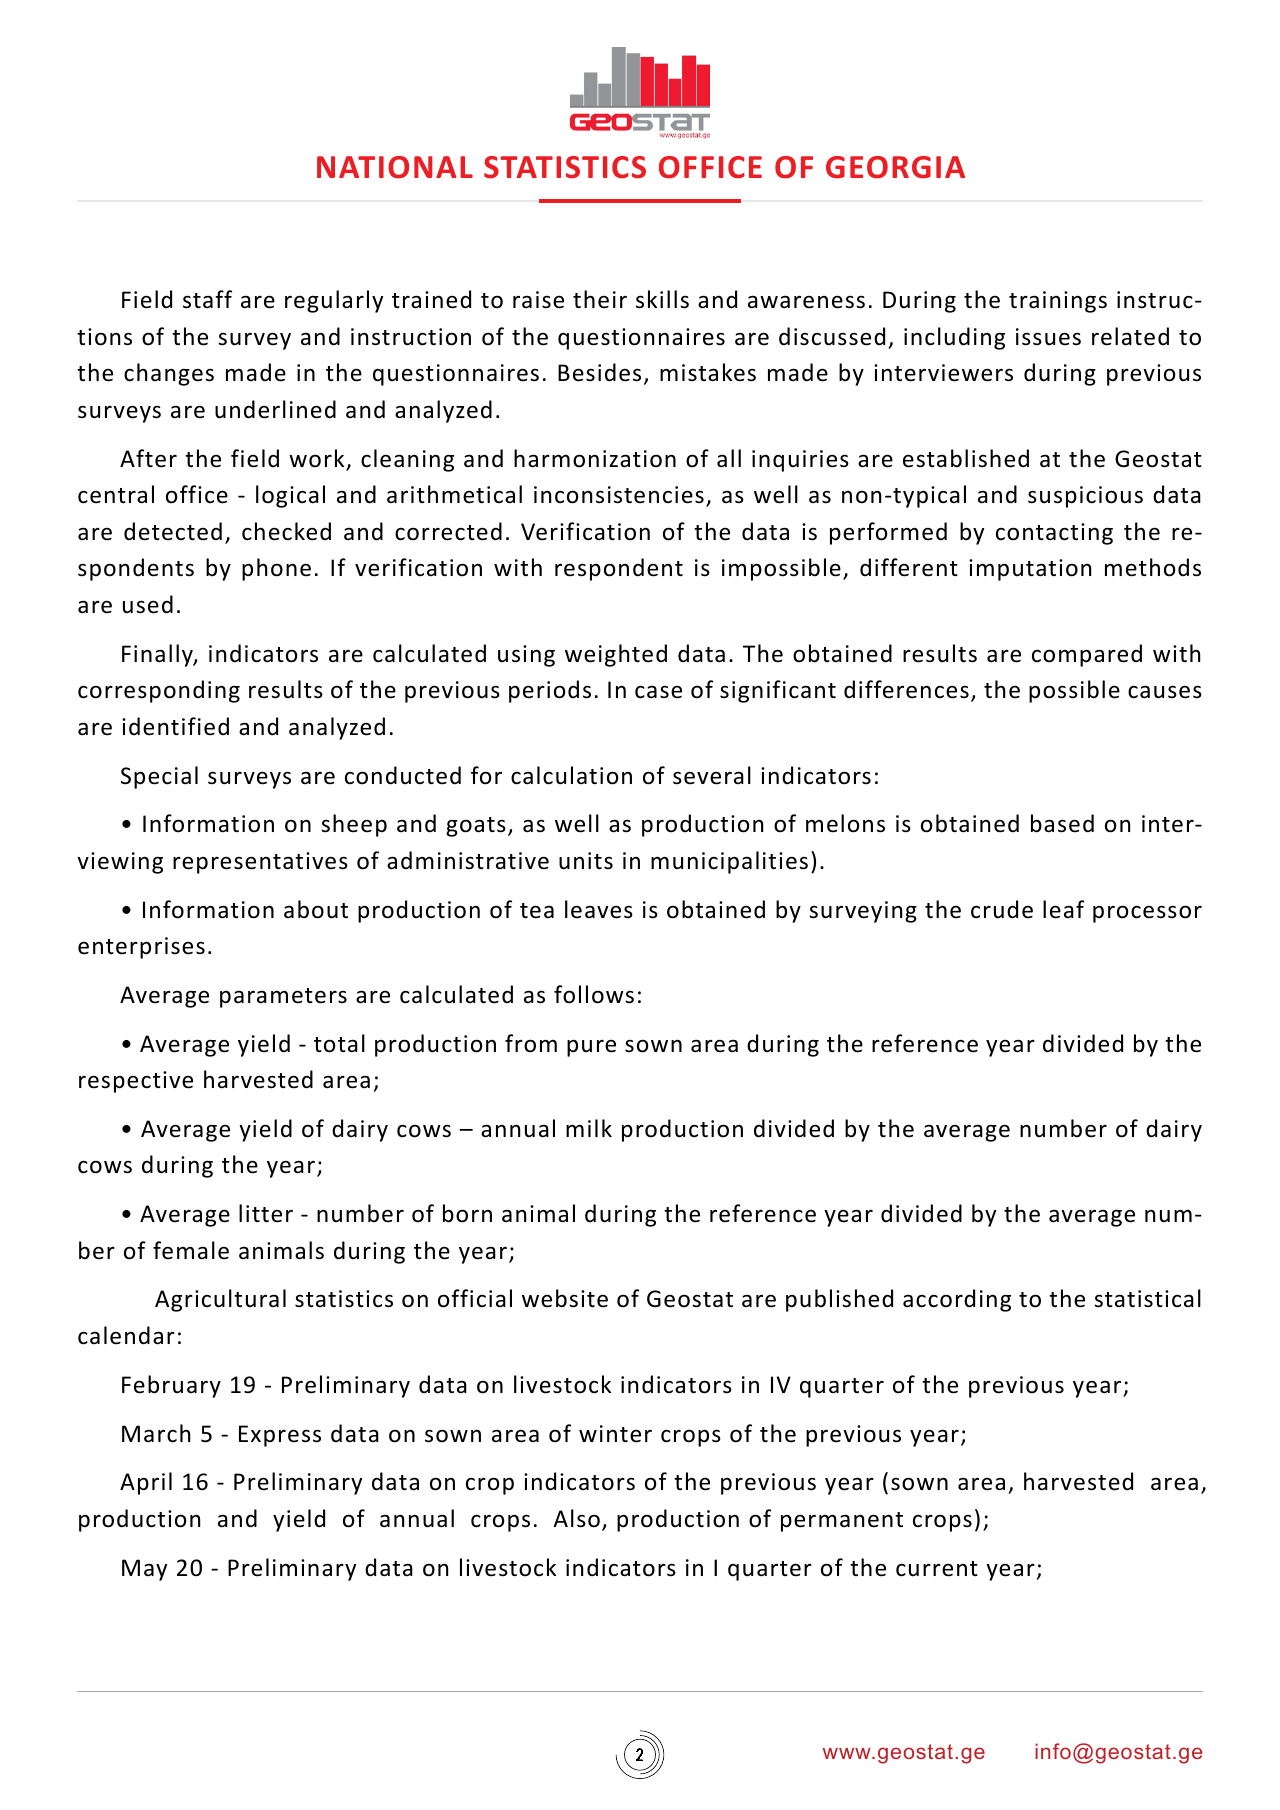  Describe the element at coordinates (1058, 302) in the document. I see `trainings` at that location.
